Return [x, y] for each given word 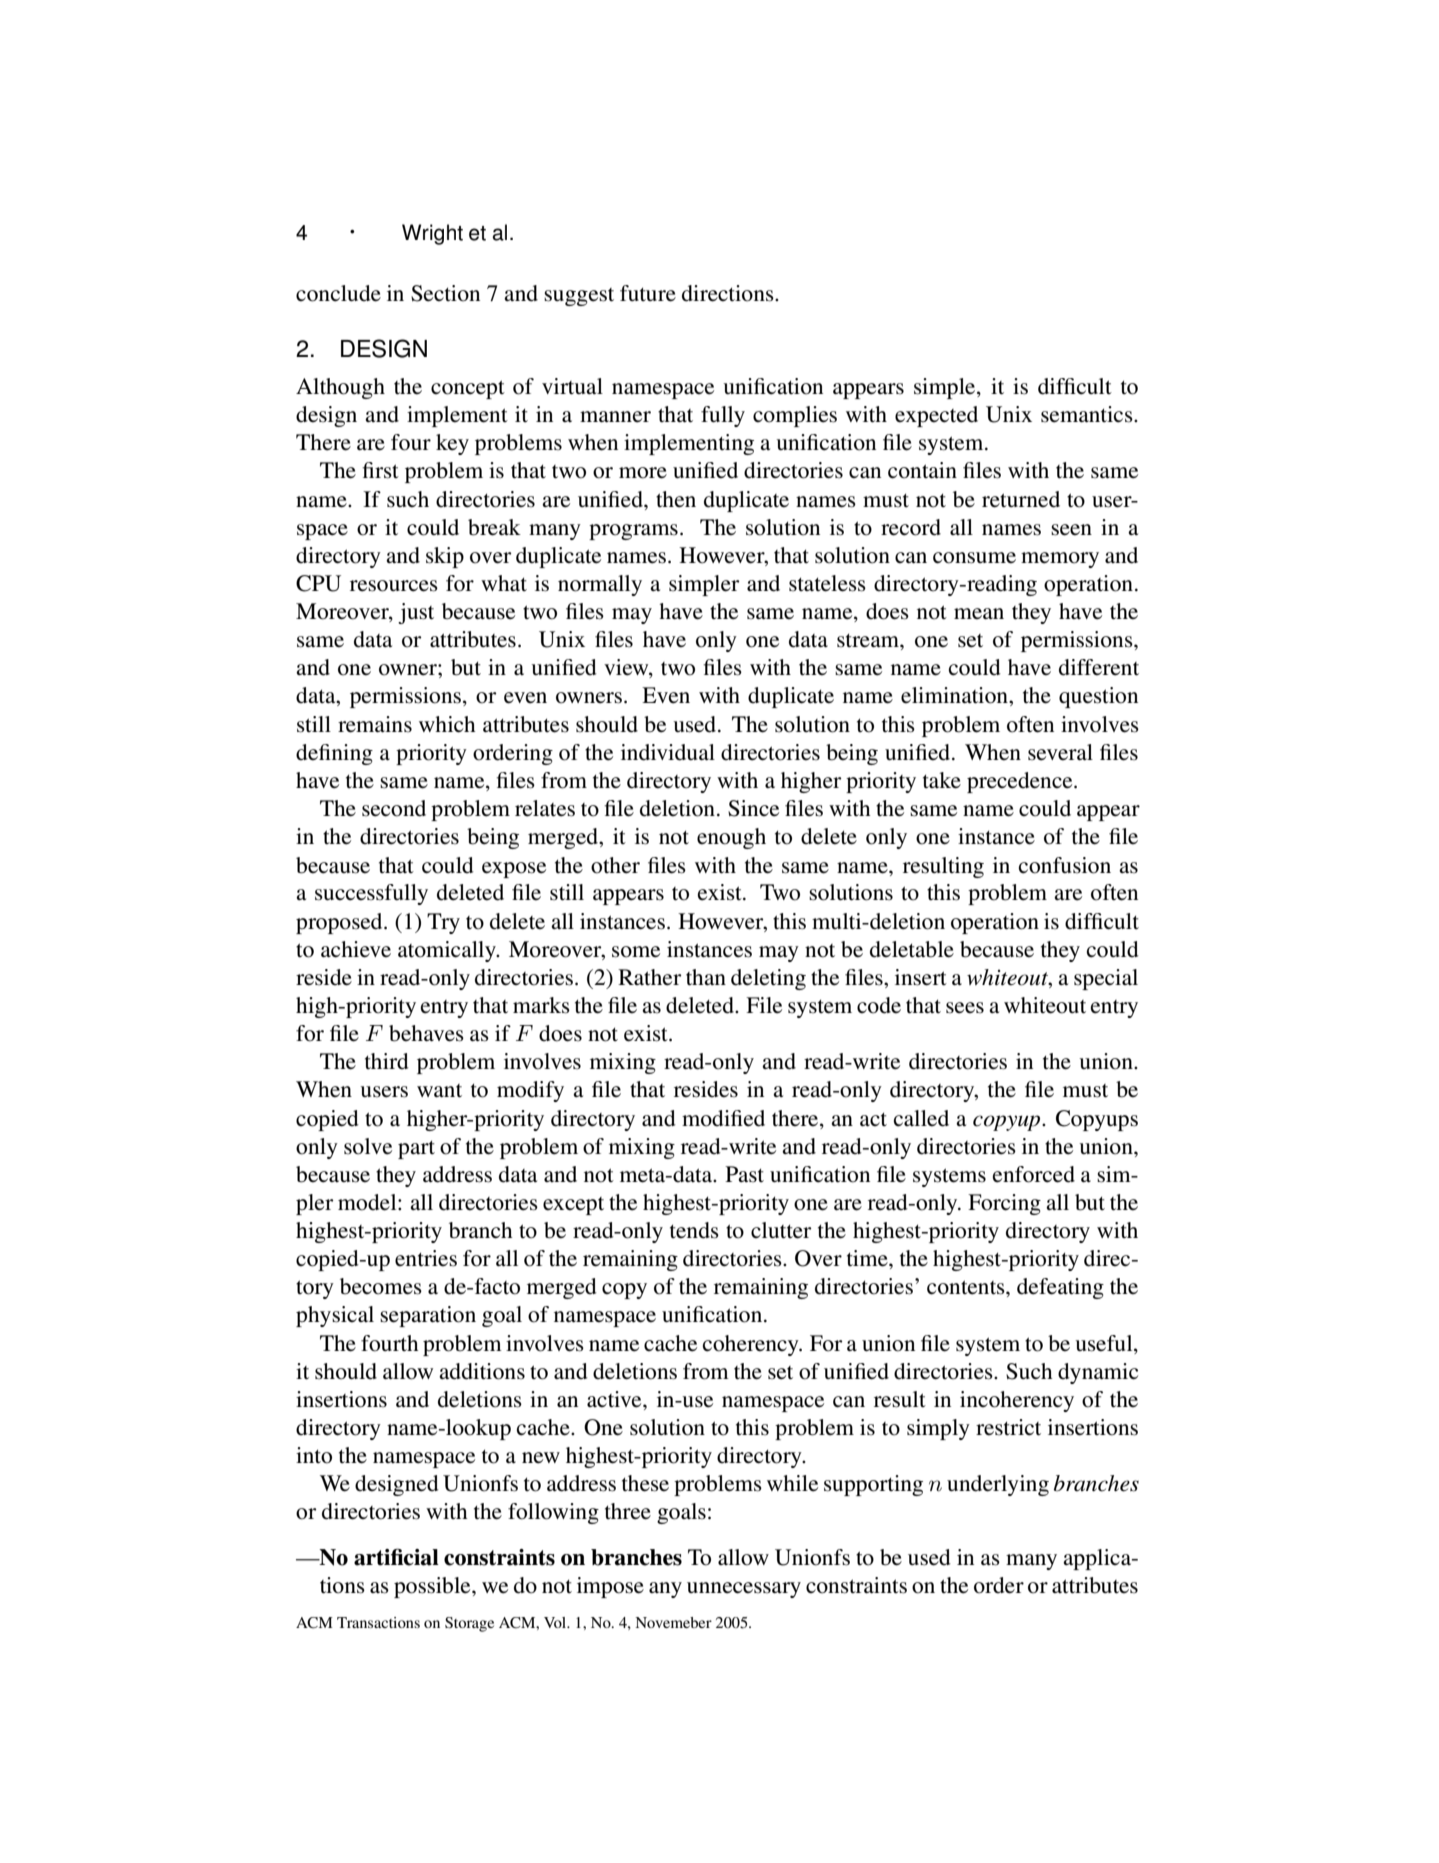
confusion [1065, 865]
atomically [448, 951]
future [648, 293]
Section [445, 293]
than [706, 977]
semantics [1088, 414]
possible [433, 1587]
